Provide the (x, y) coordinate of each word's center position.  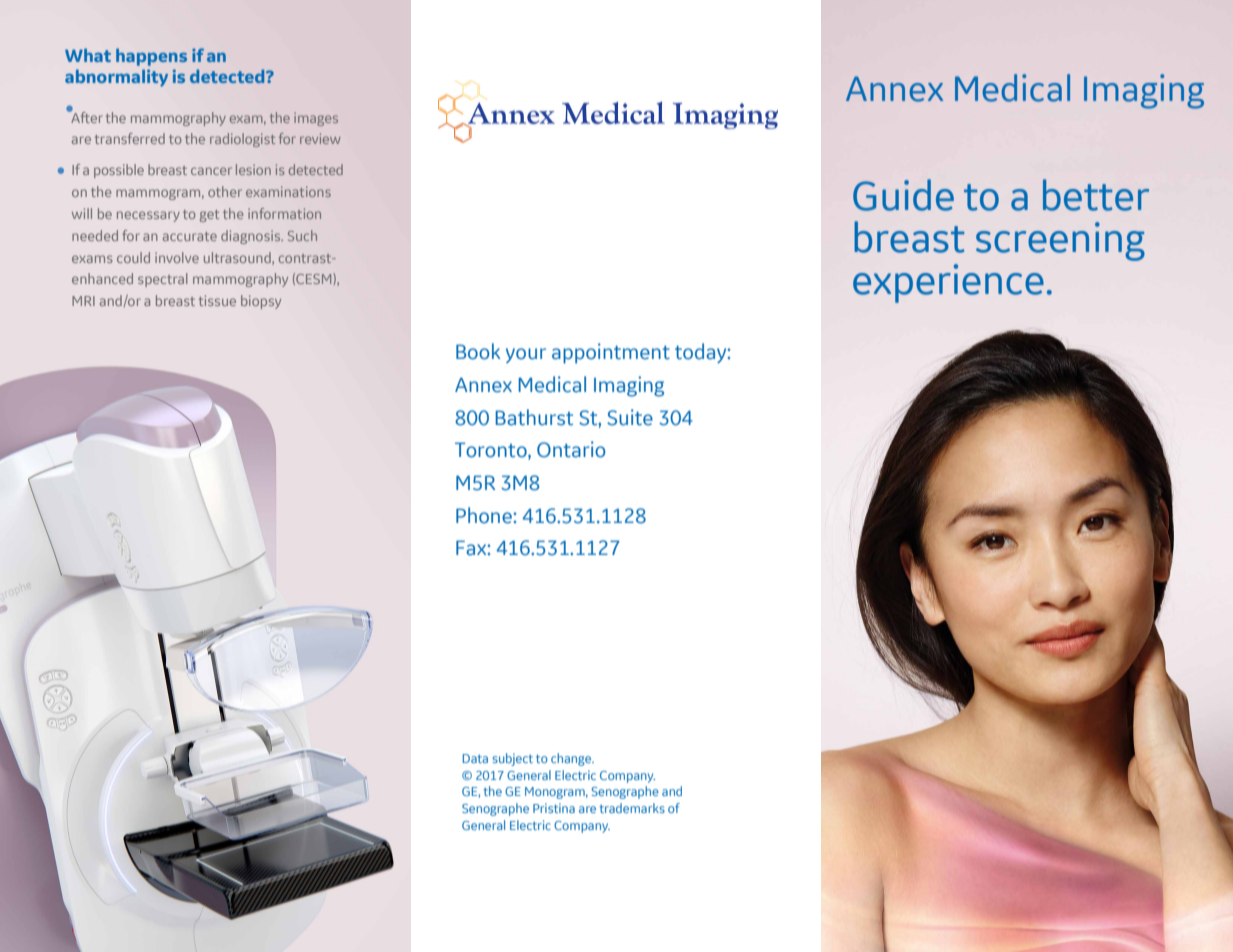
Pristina (554, 808)
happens (151, 57)
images (316, 119)
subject (512, 759)
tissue (217, 300)
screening (1060, 241)
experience (948, 283)
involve (177, 257)
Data (475, 758)
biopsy (261, 302)
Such (302, 235)
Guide (903, 195)
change (572, 759)
